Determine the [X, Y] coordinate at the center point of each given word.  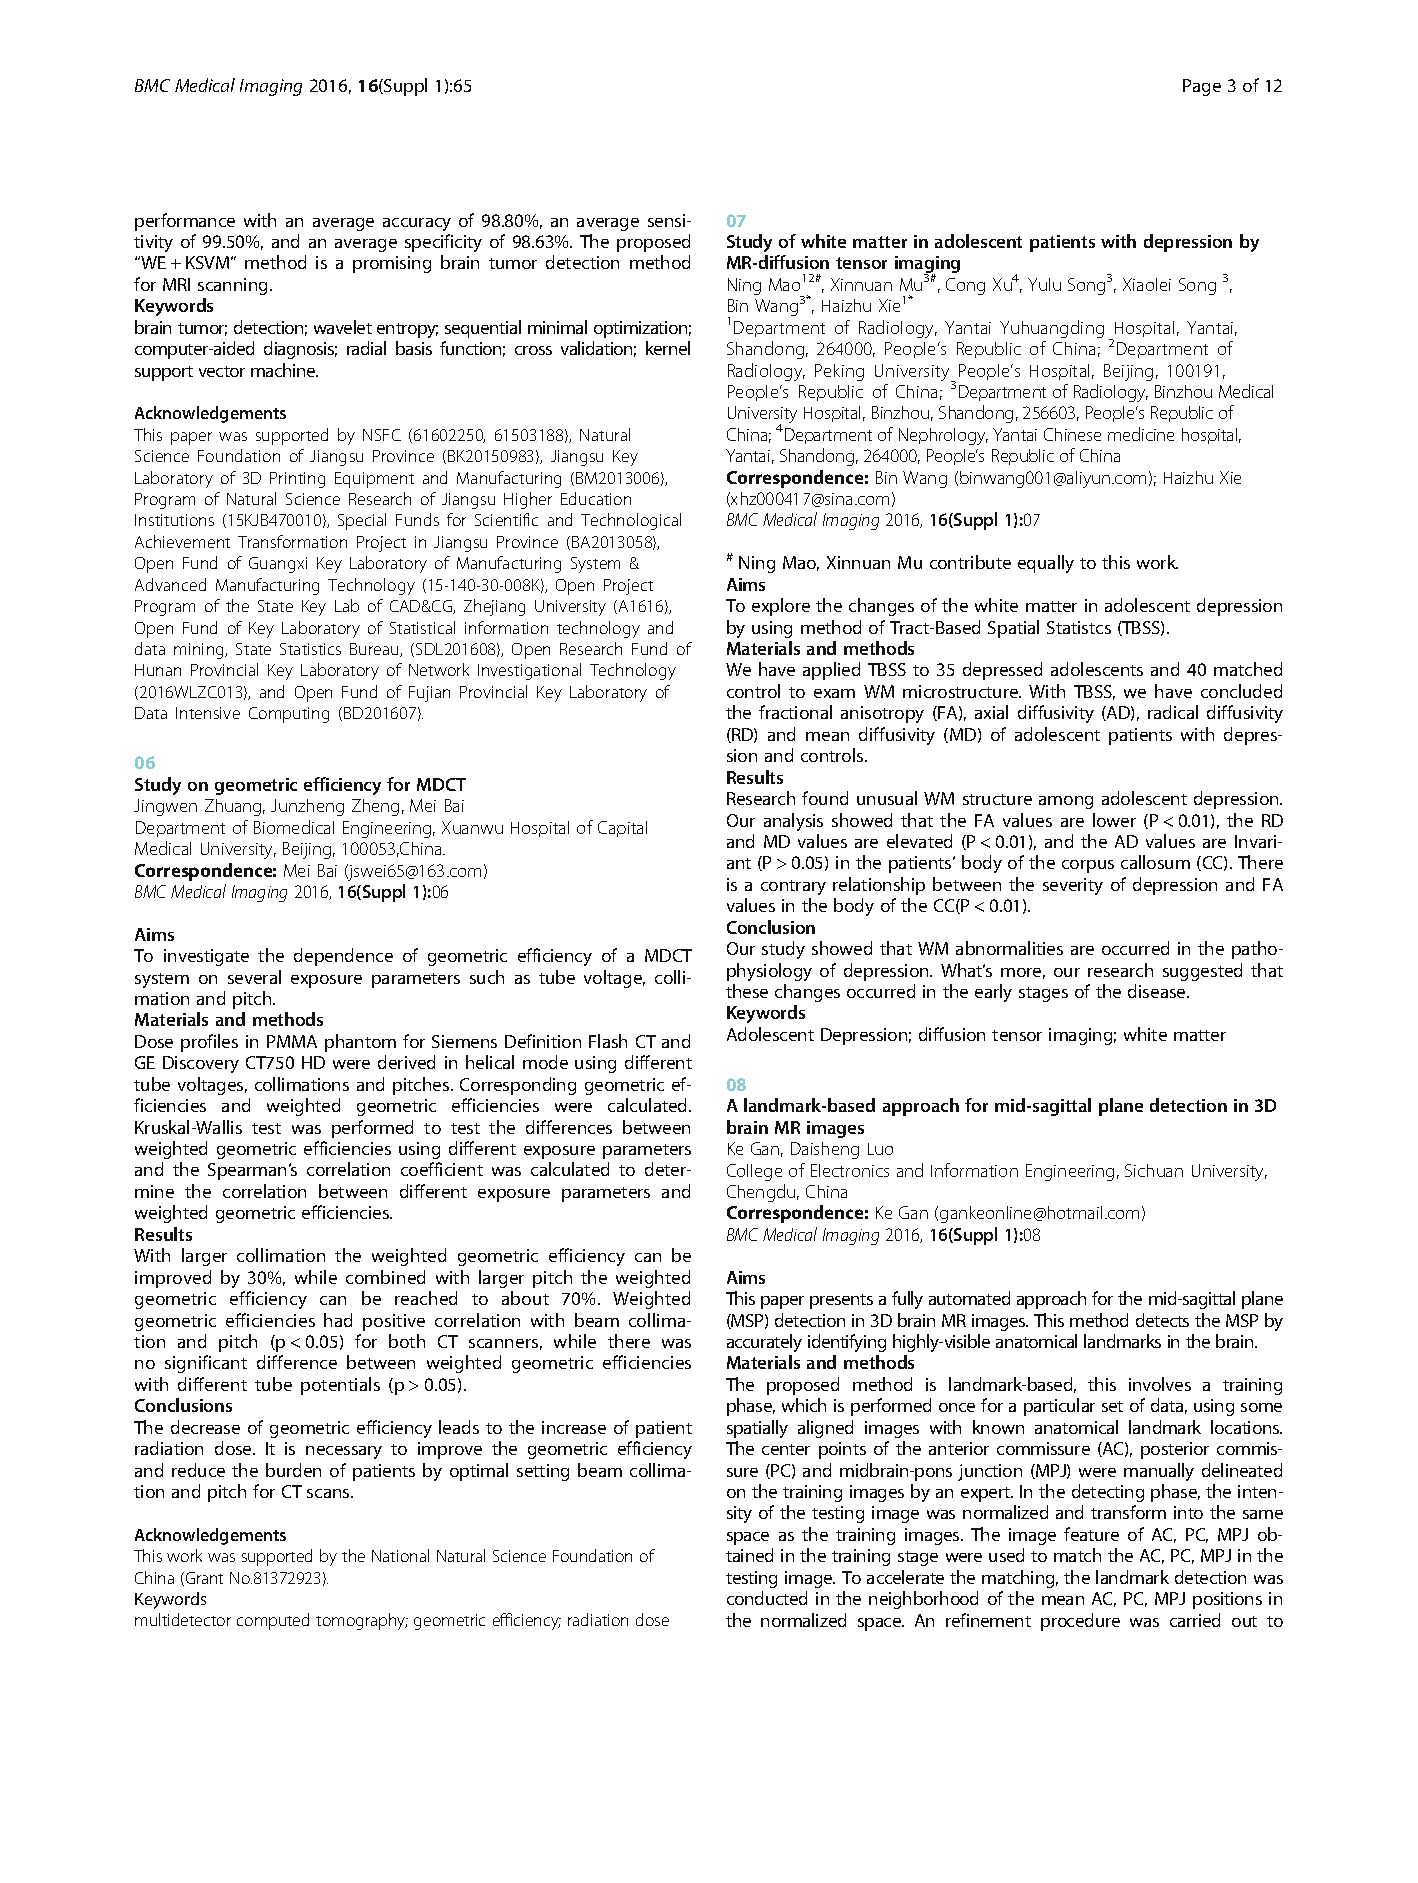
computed [273, 1621]
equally [1046, 564]
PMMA [292, 1041]
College [754, 1172]
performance [185, 222]
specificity [443, 243]
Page [1202, 87]
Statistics [310, 649]
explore [781, 607]
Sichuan [1154, 1170]
